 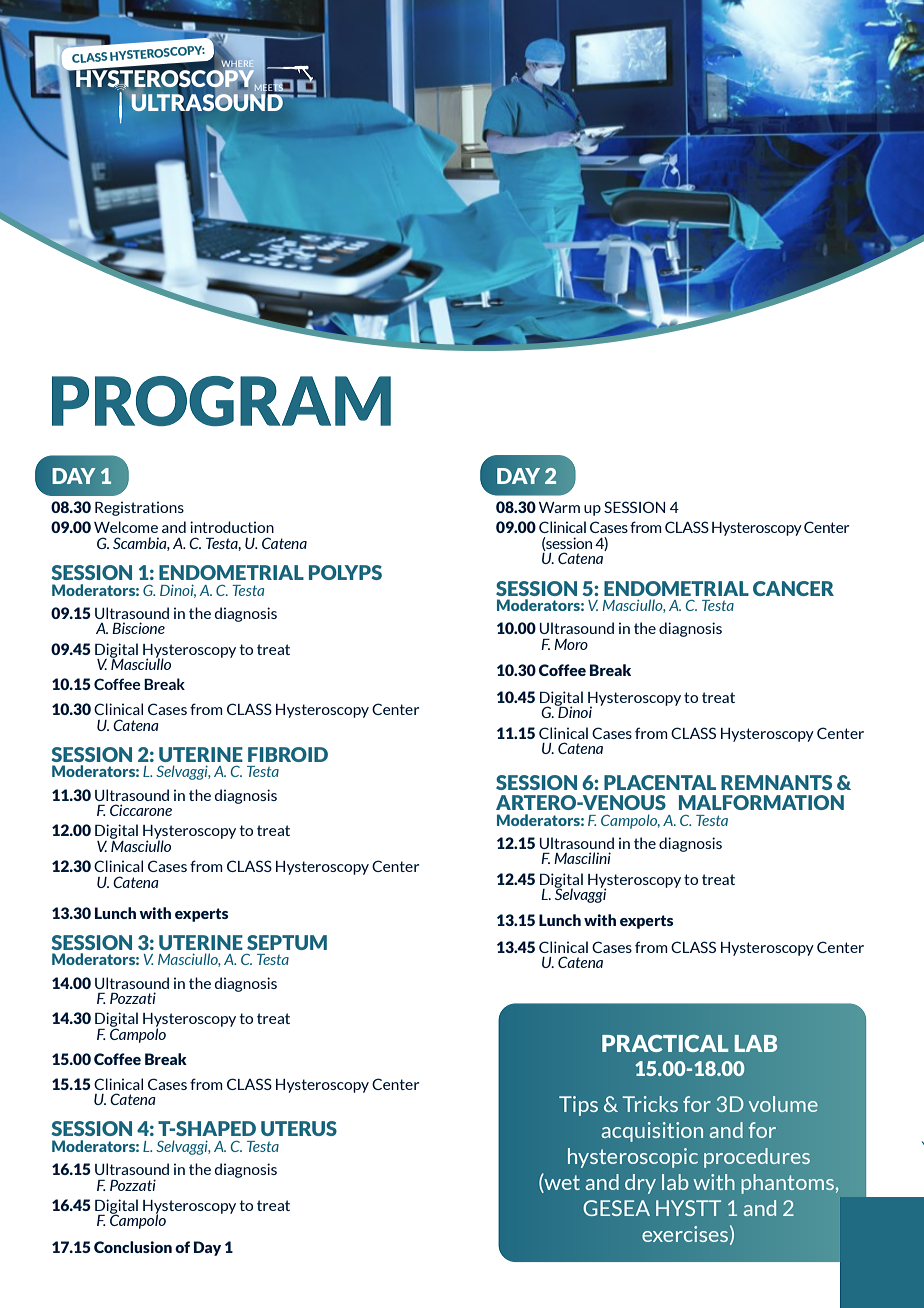 What do you see at coordinates (141, 810) in the screenshot?
I see `Ciccarone` at bounding box center [141, 810].
